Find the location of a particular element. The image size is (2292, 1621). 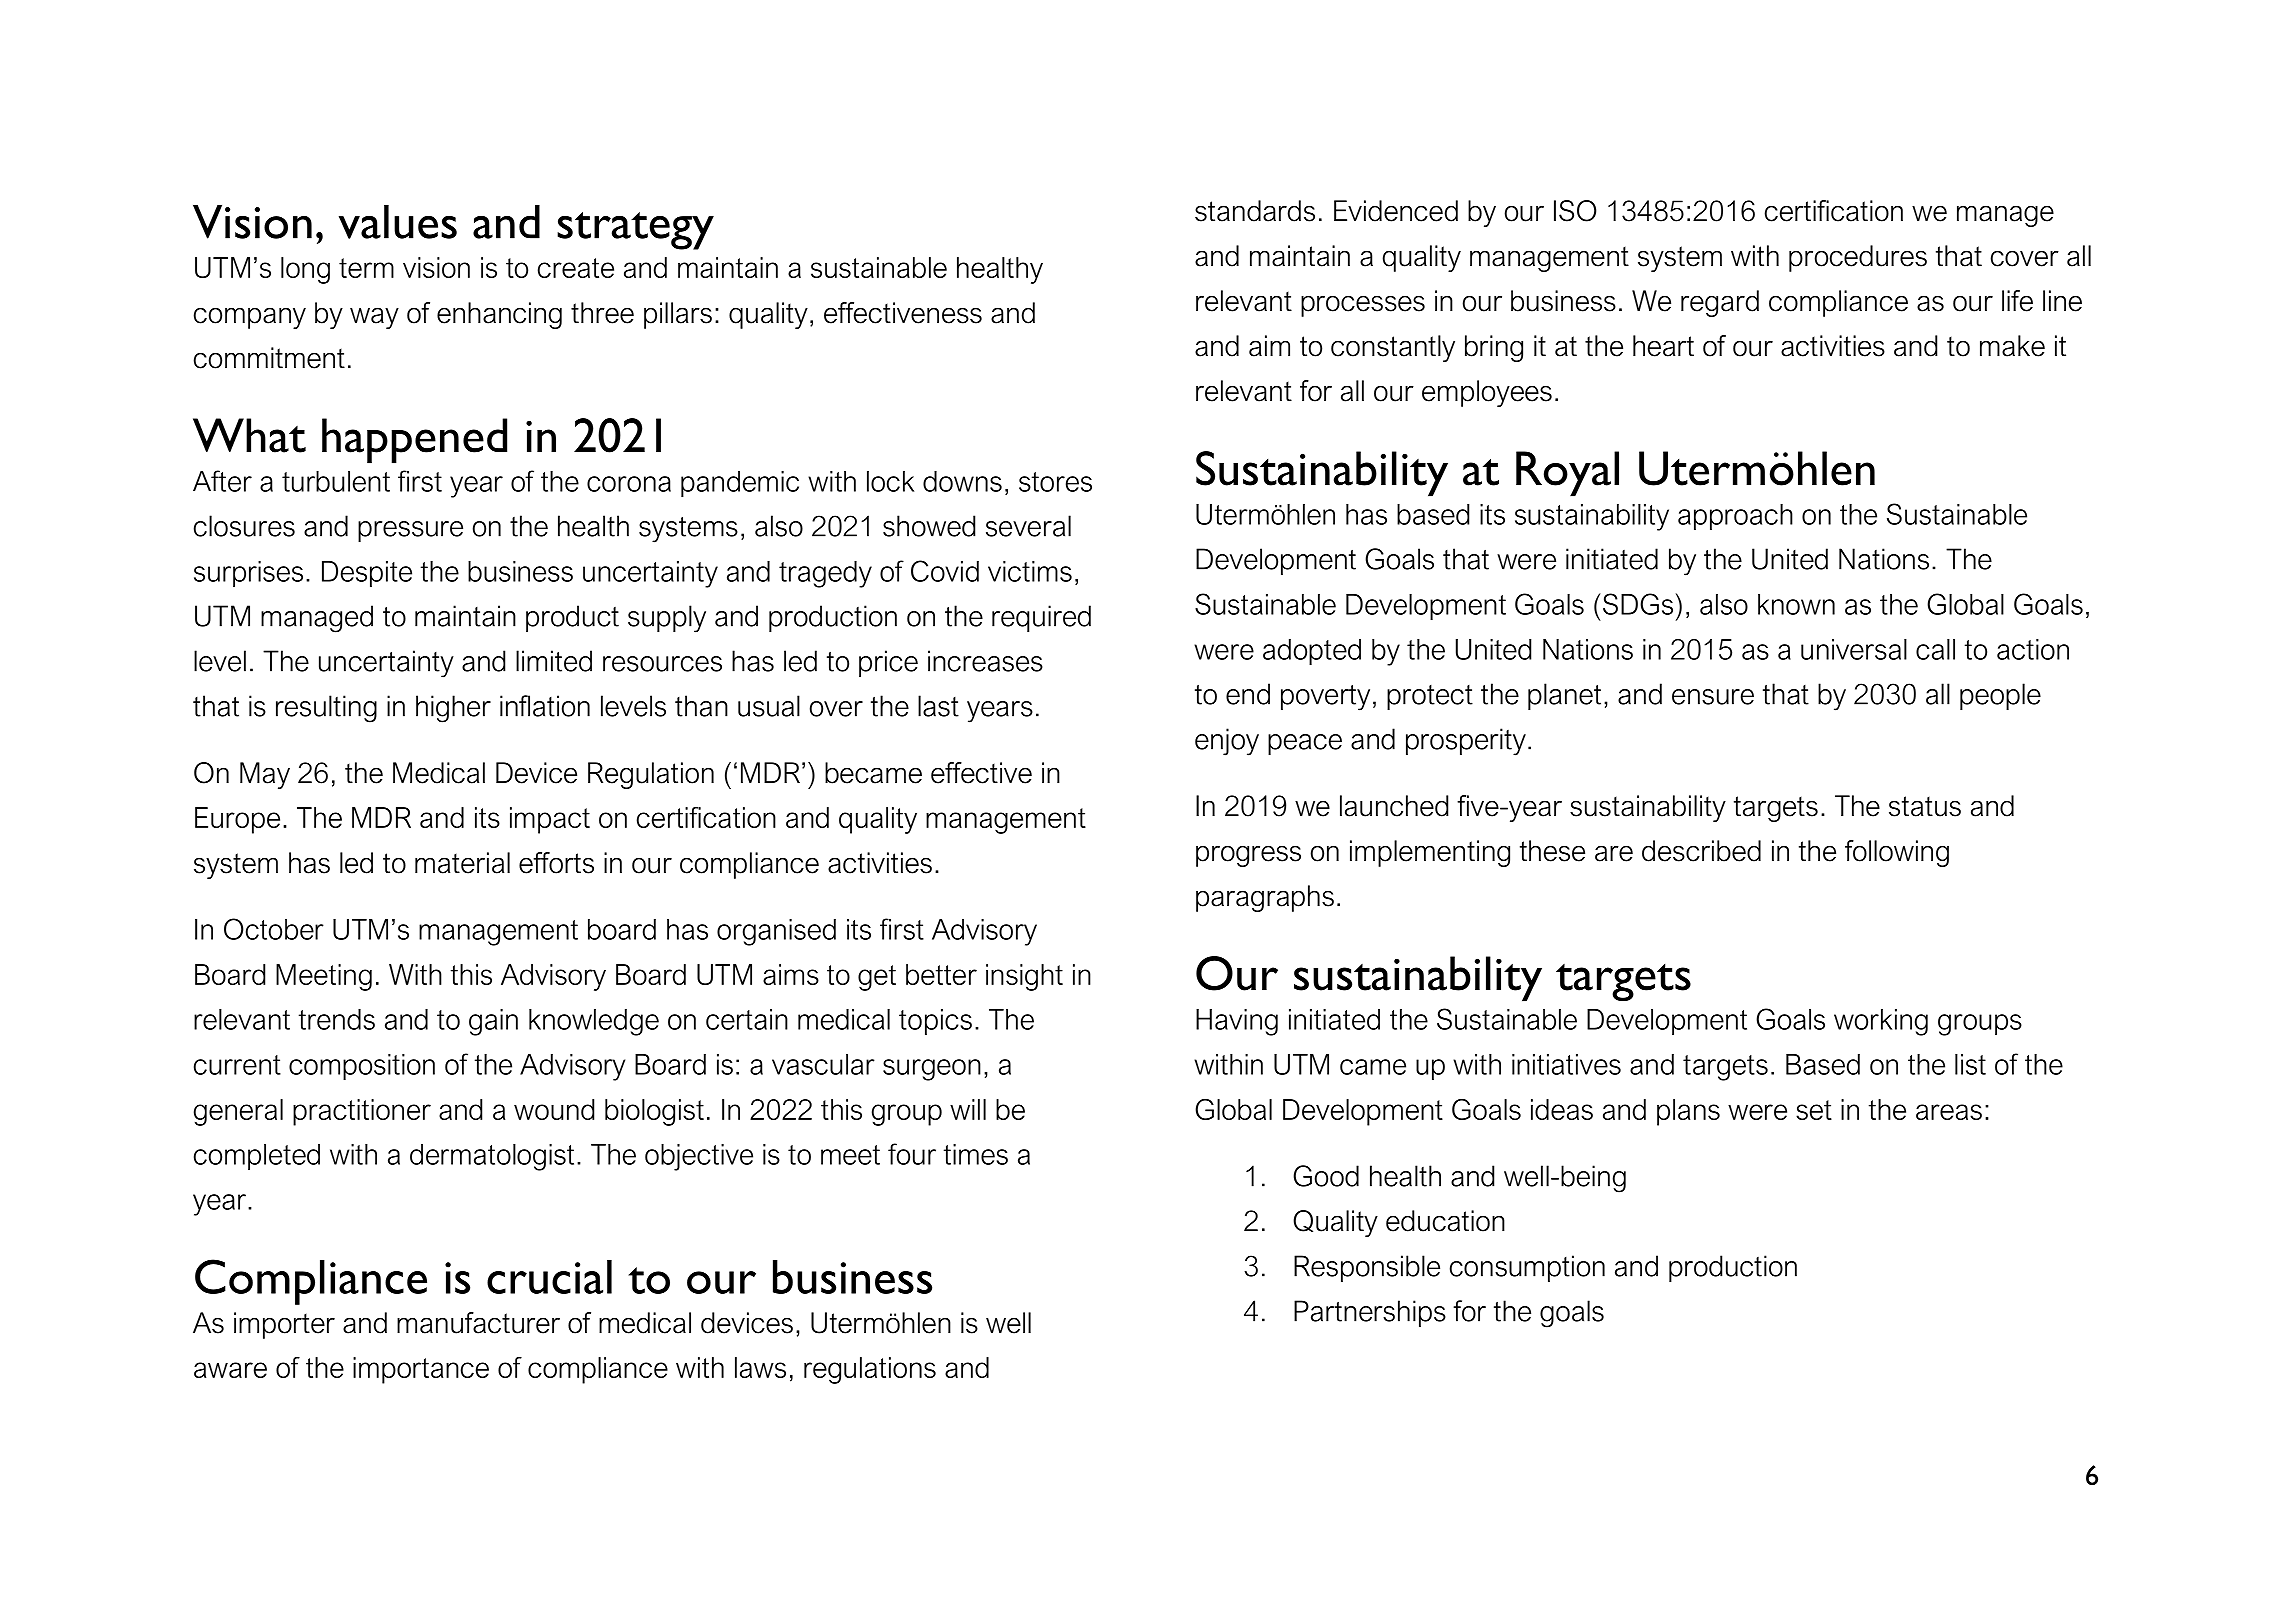

status is located at coordinates (1925, 806).
